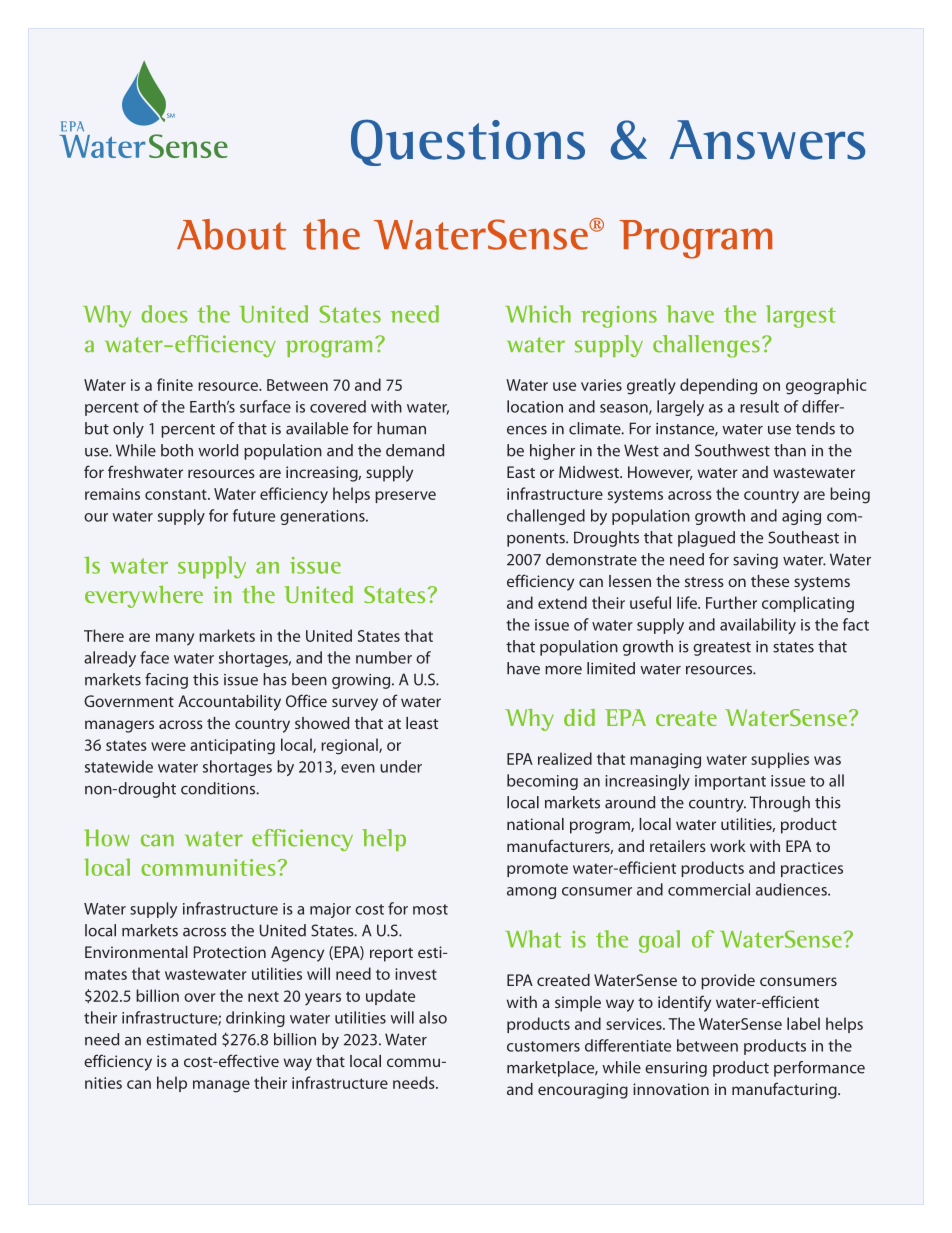 This screenshot has width=952, height=1233. I want to click on Answers, so click(767, 140).
